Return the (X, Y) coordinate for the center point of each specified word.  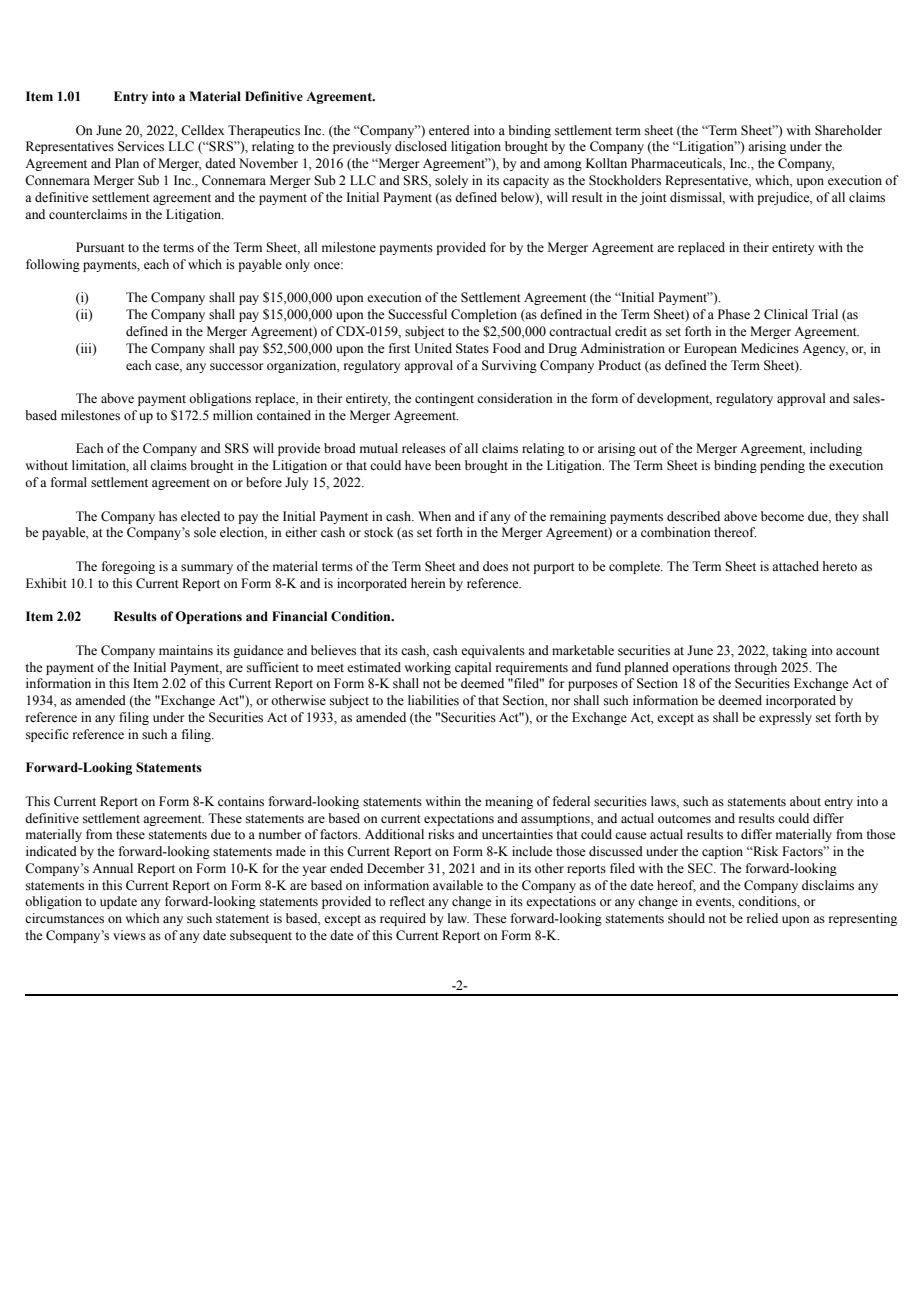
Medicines (770, 348)
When (434, 516)
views (129, 935)
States (472, 348)
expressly (785, 718)
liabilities (433, 700)
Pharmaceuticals (677, 163)
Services (141, 146)
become (782, 516)
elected (200, 516)
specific (47, 735)
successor (236, 367)
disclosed (421, 146)
